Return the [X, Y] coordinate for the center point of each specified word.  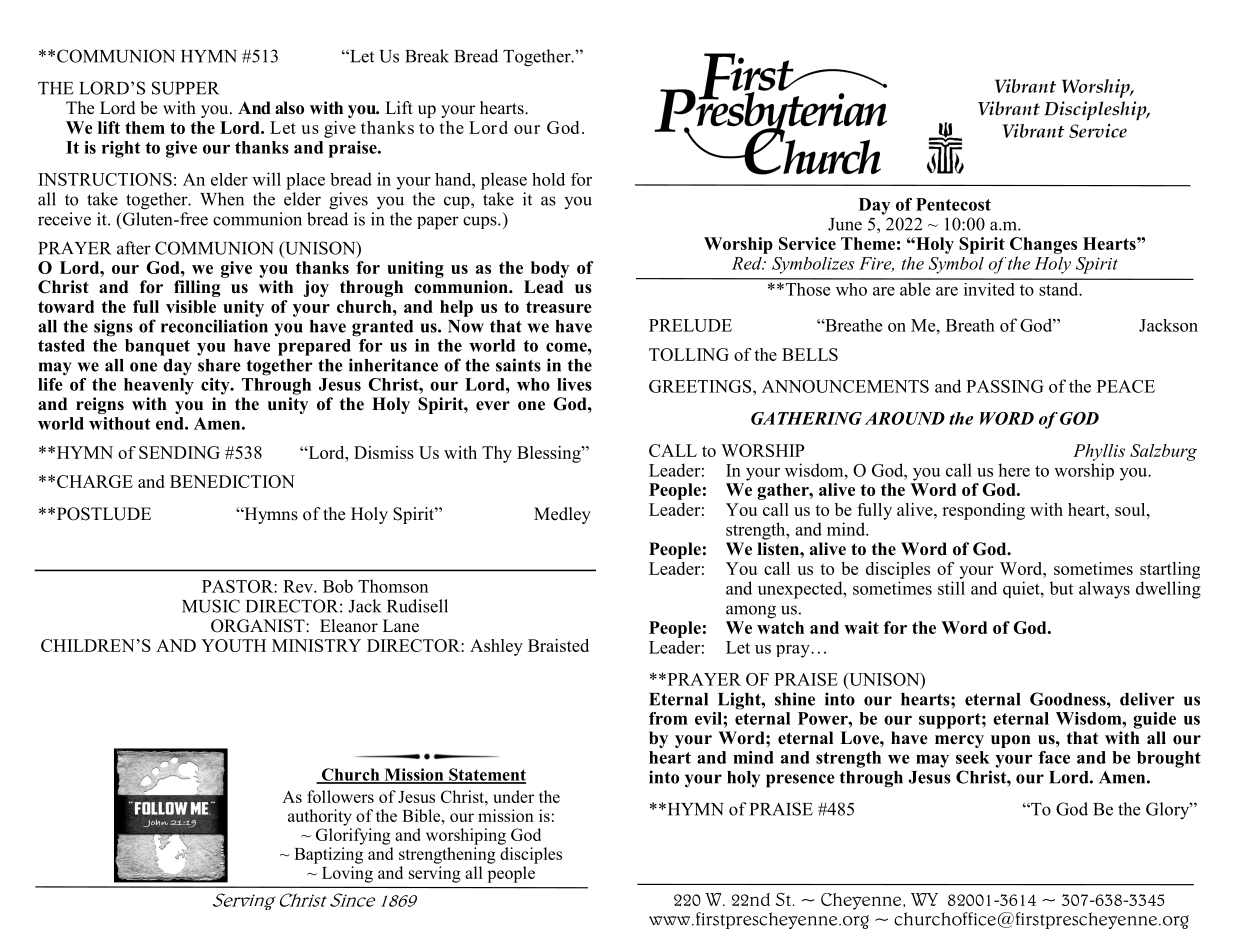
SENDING [179, 452]
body [550, 269]
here [1014, 470]
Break [427, 56]
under [513, 796]
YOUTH [233, 645]
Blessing [550, 454]
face [1054, 757]
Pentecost [953, 204]
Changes [1043, 245]
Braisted [558, 645]
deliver [1147, 699]
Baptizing [328, 855]
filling [197, 288]
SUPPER [185, 88]
